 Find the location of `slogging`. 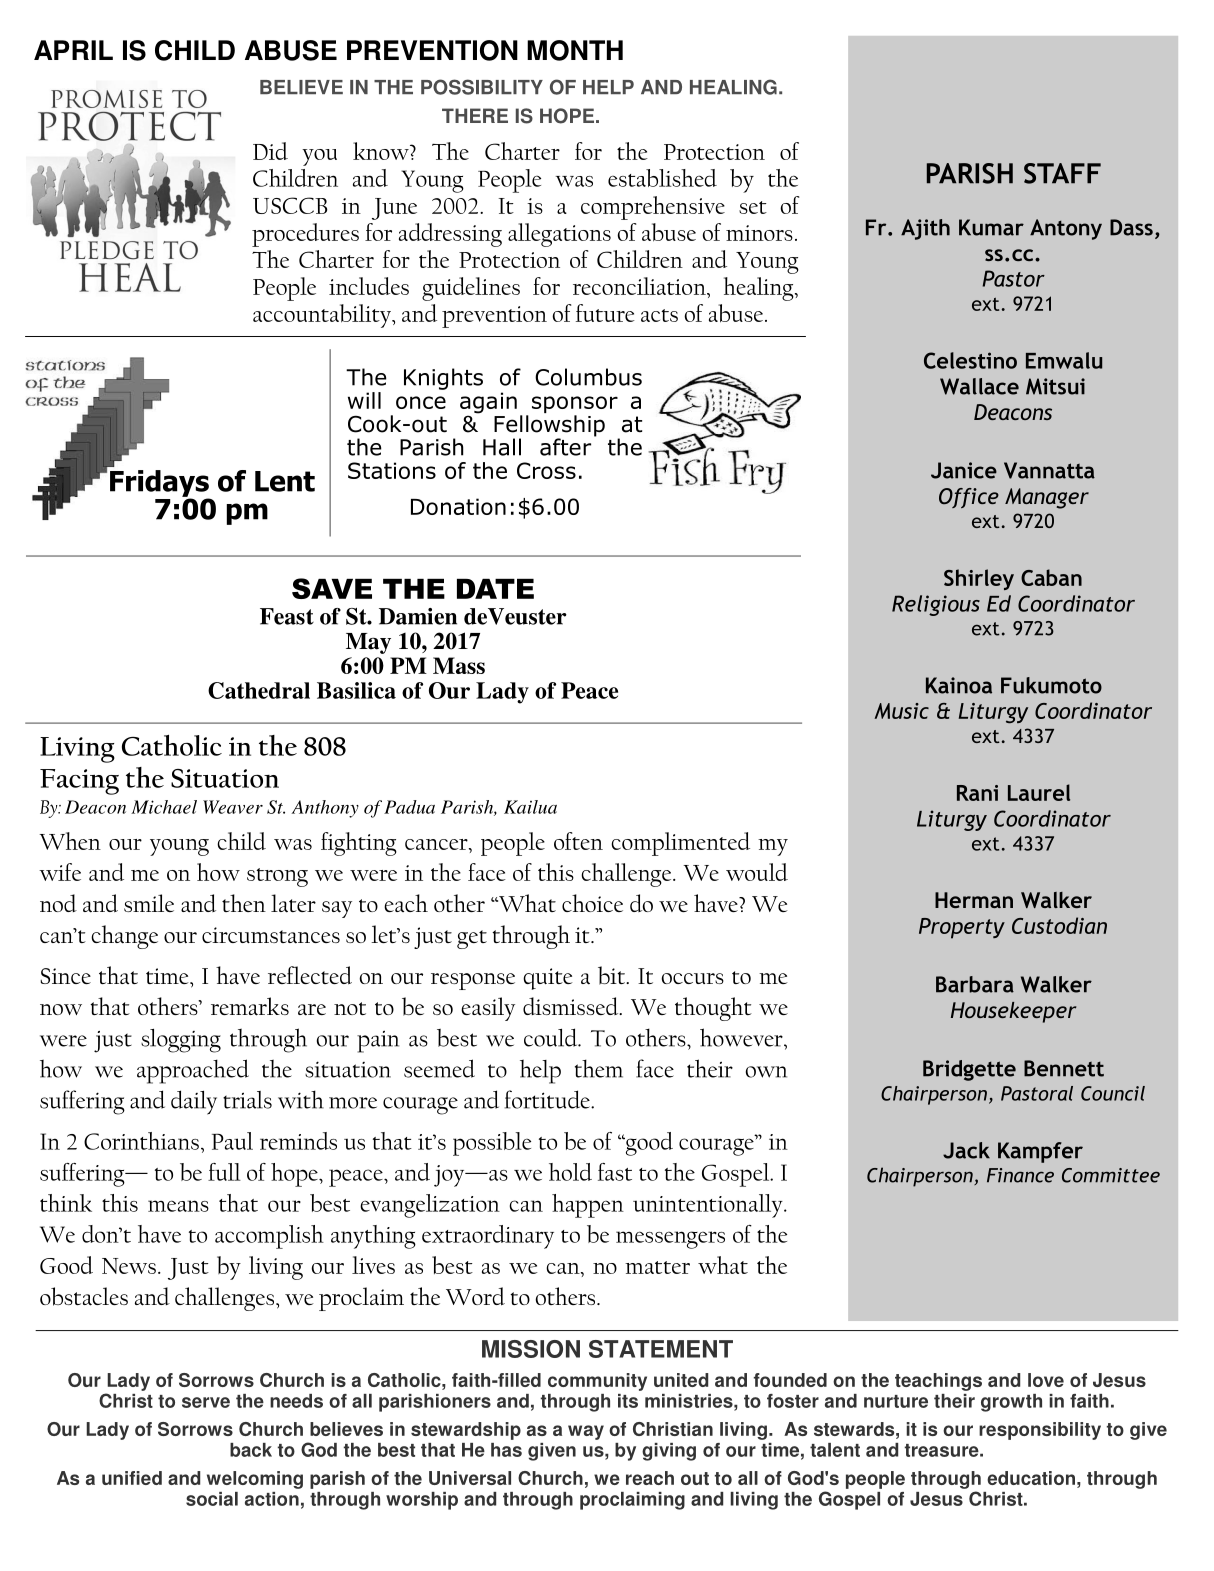

slogging is located at coordinates (181, 1041).
